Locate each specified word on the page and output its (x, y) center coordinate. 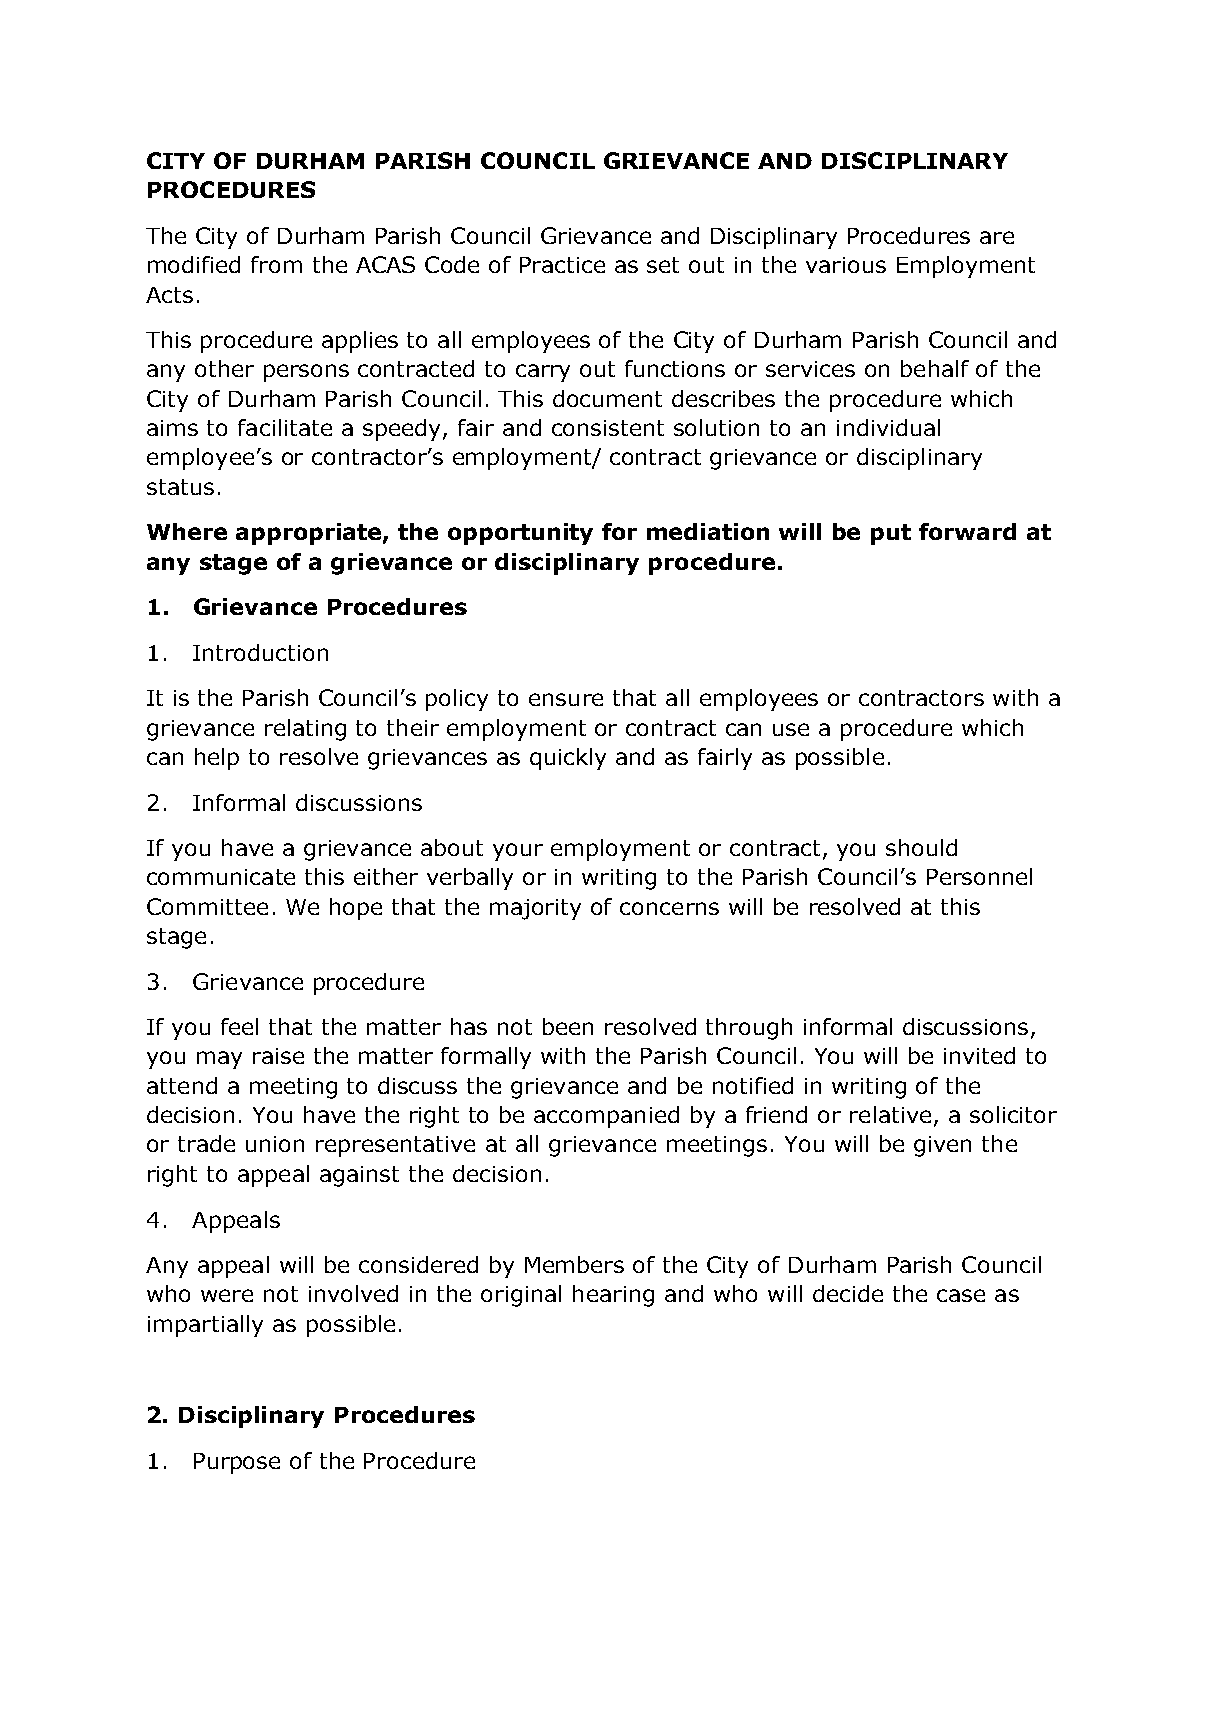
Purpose (237, 1463)
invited (979, 1055)
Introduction (260, 652)
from (276, 264)
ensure (566, 699)
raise (278, 1056)
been (568, 1026)
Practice (562, 265)
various (846, 265)
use (791, 729)
